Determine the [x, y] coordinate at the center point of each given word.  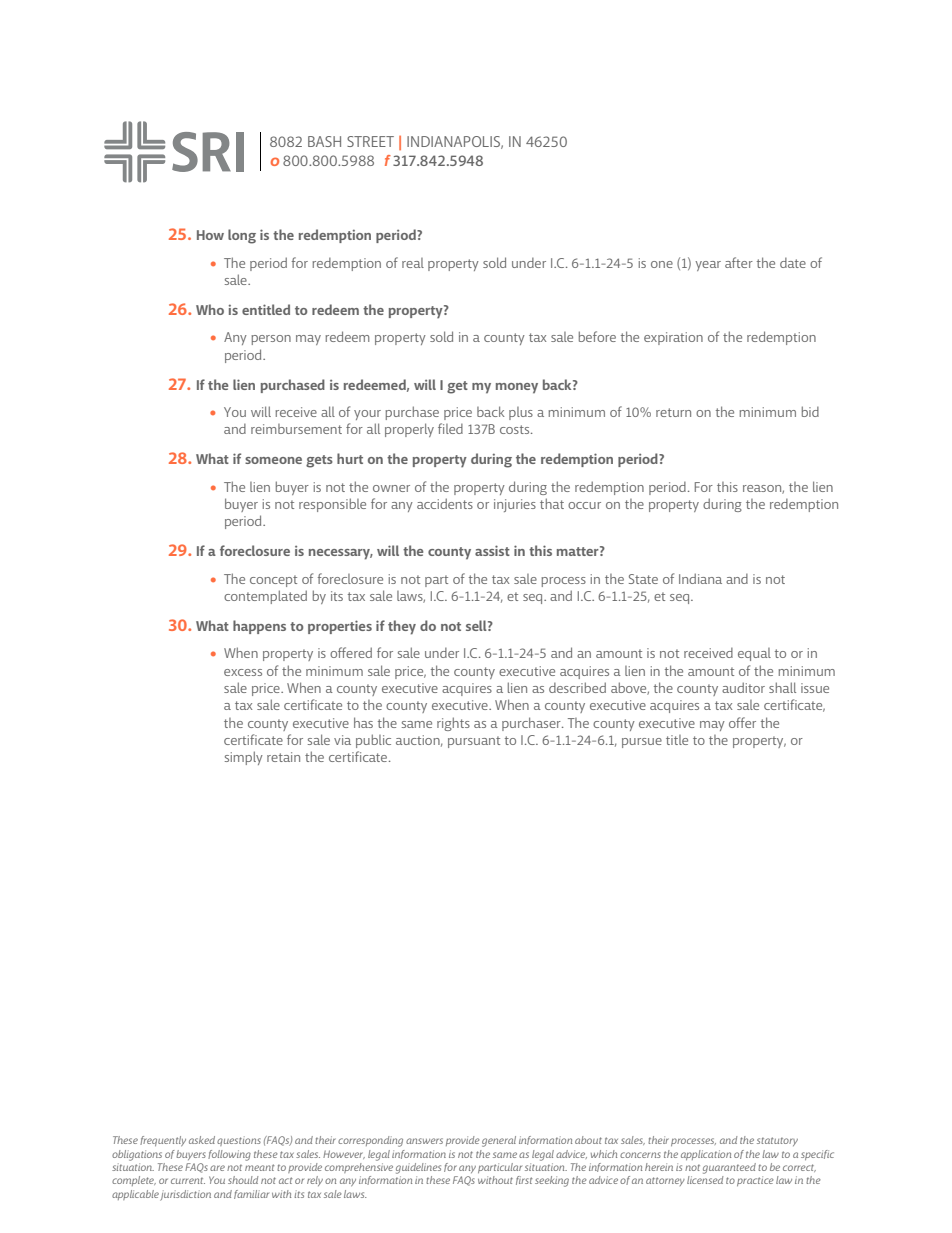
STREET [370, 141]
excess [243, 672]
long [242, 236]
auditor [743, 687]
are [217, 1168]
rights [453, 724]
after [739, 262]
